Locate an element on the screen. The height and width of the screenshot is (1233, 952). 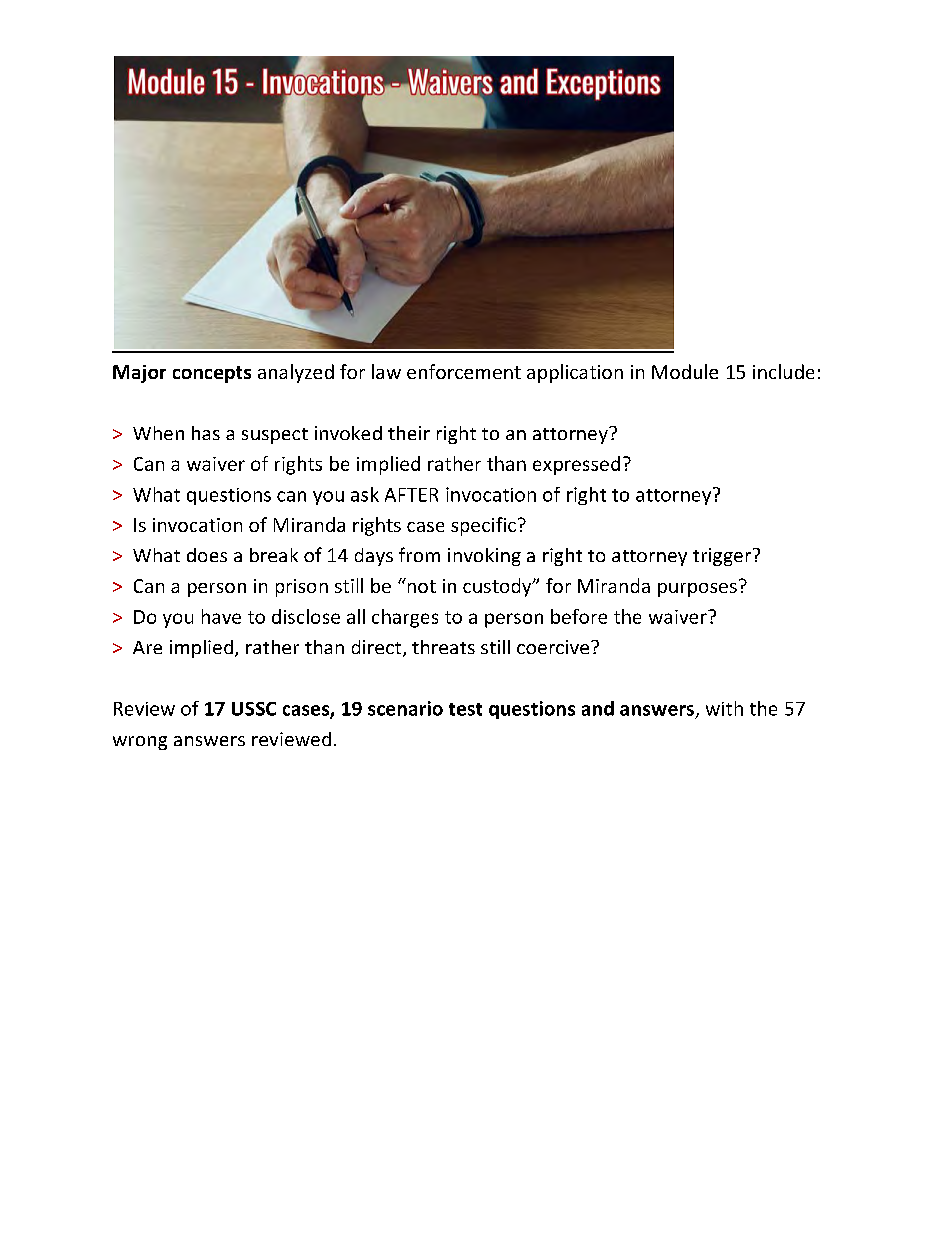
test is located at coordinates (465, 709).
